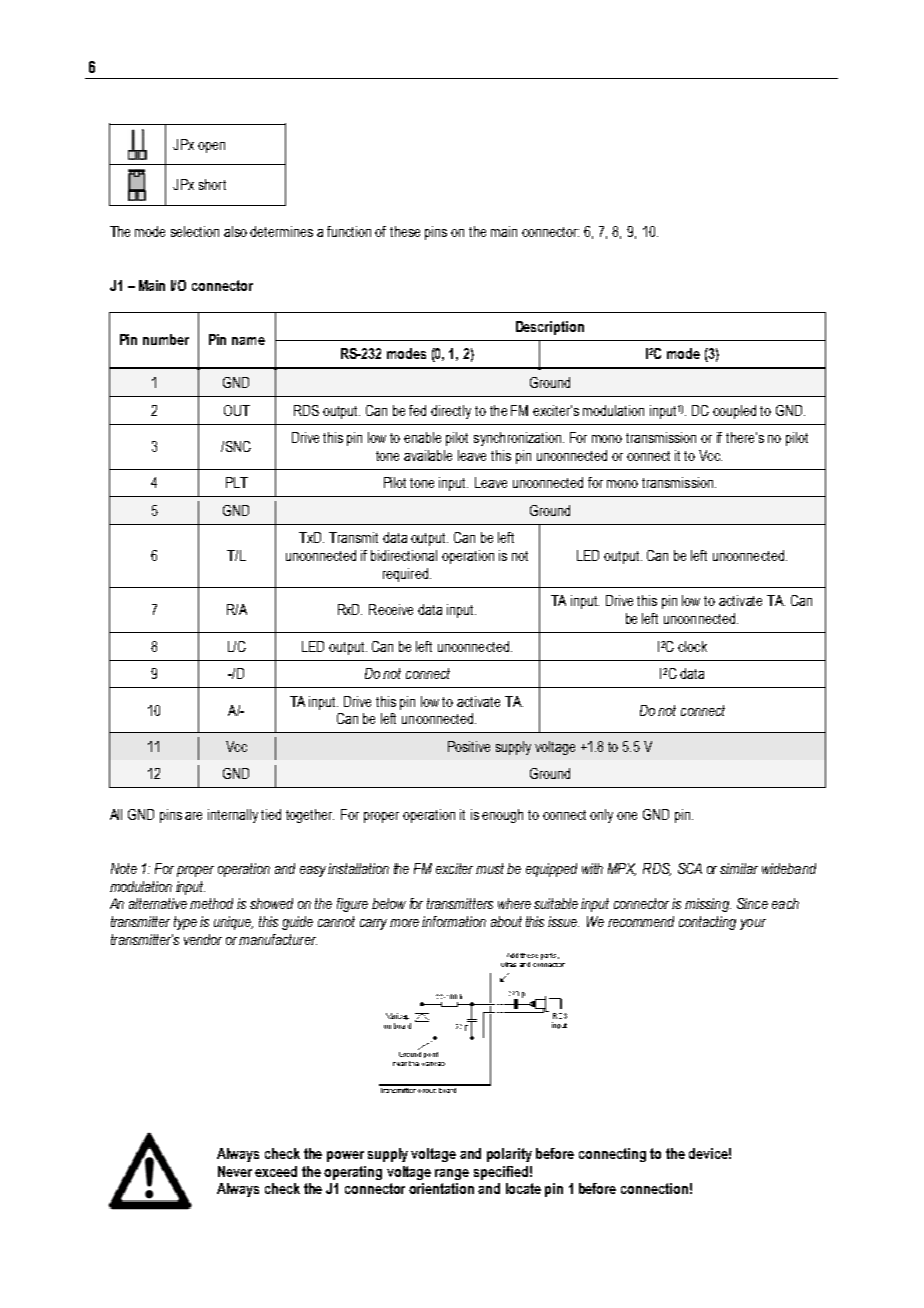  Describe the element at coordinates (235, 1171) in the document. I see `Never` at that location.
